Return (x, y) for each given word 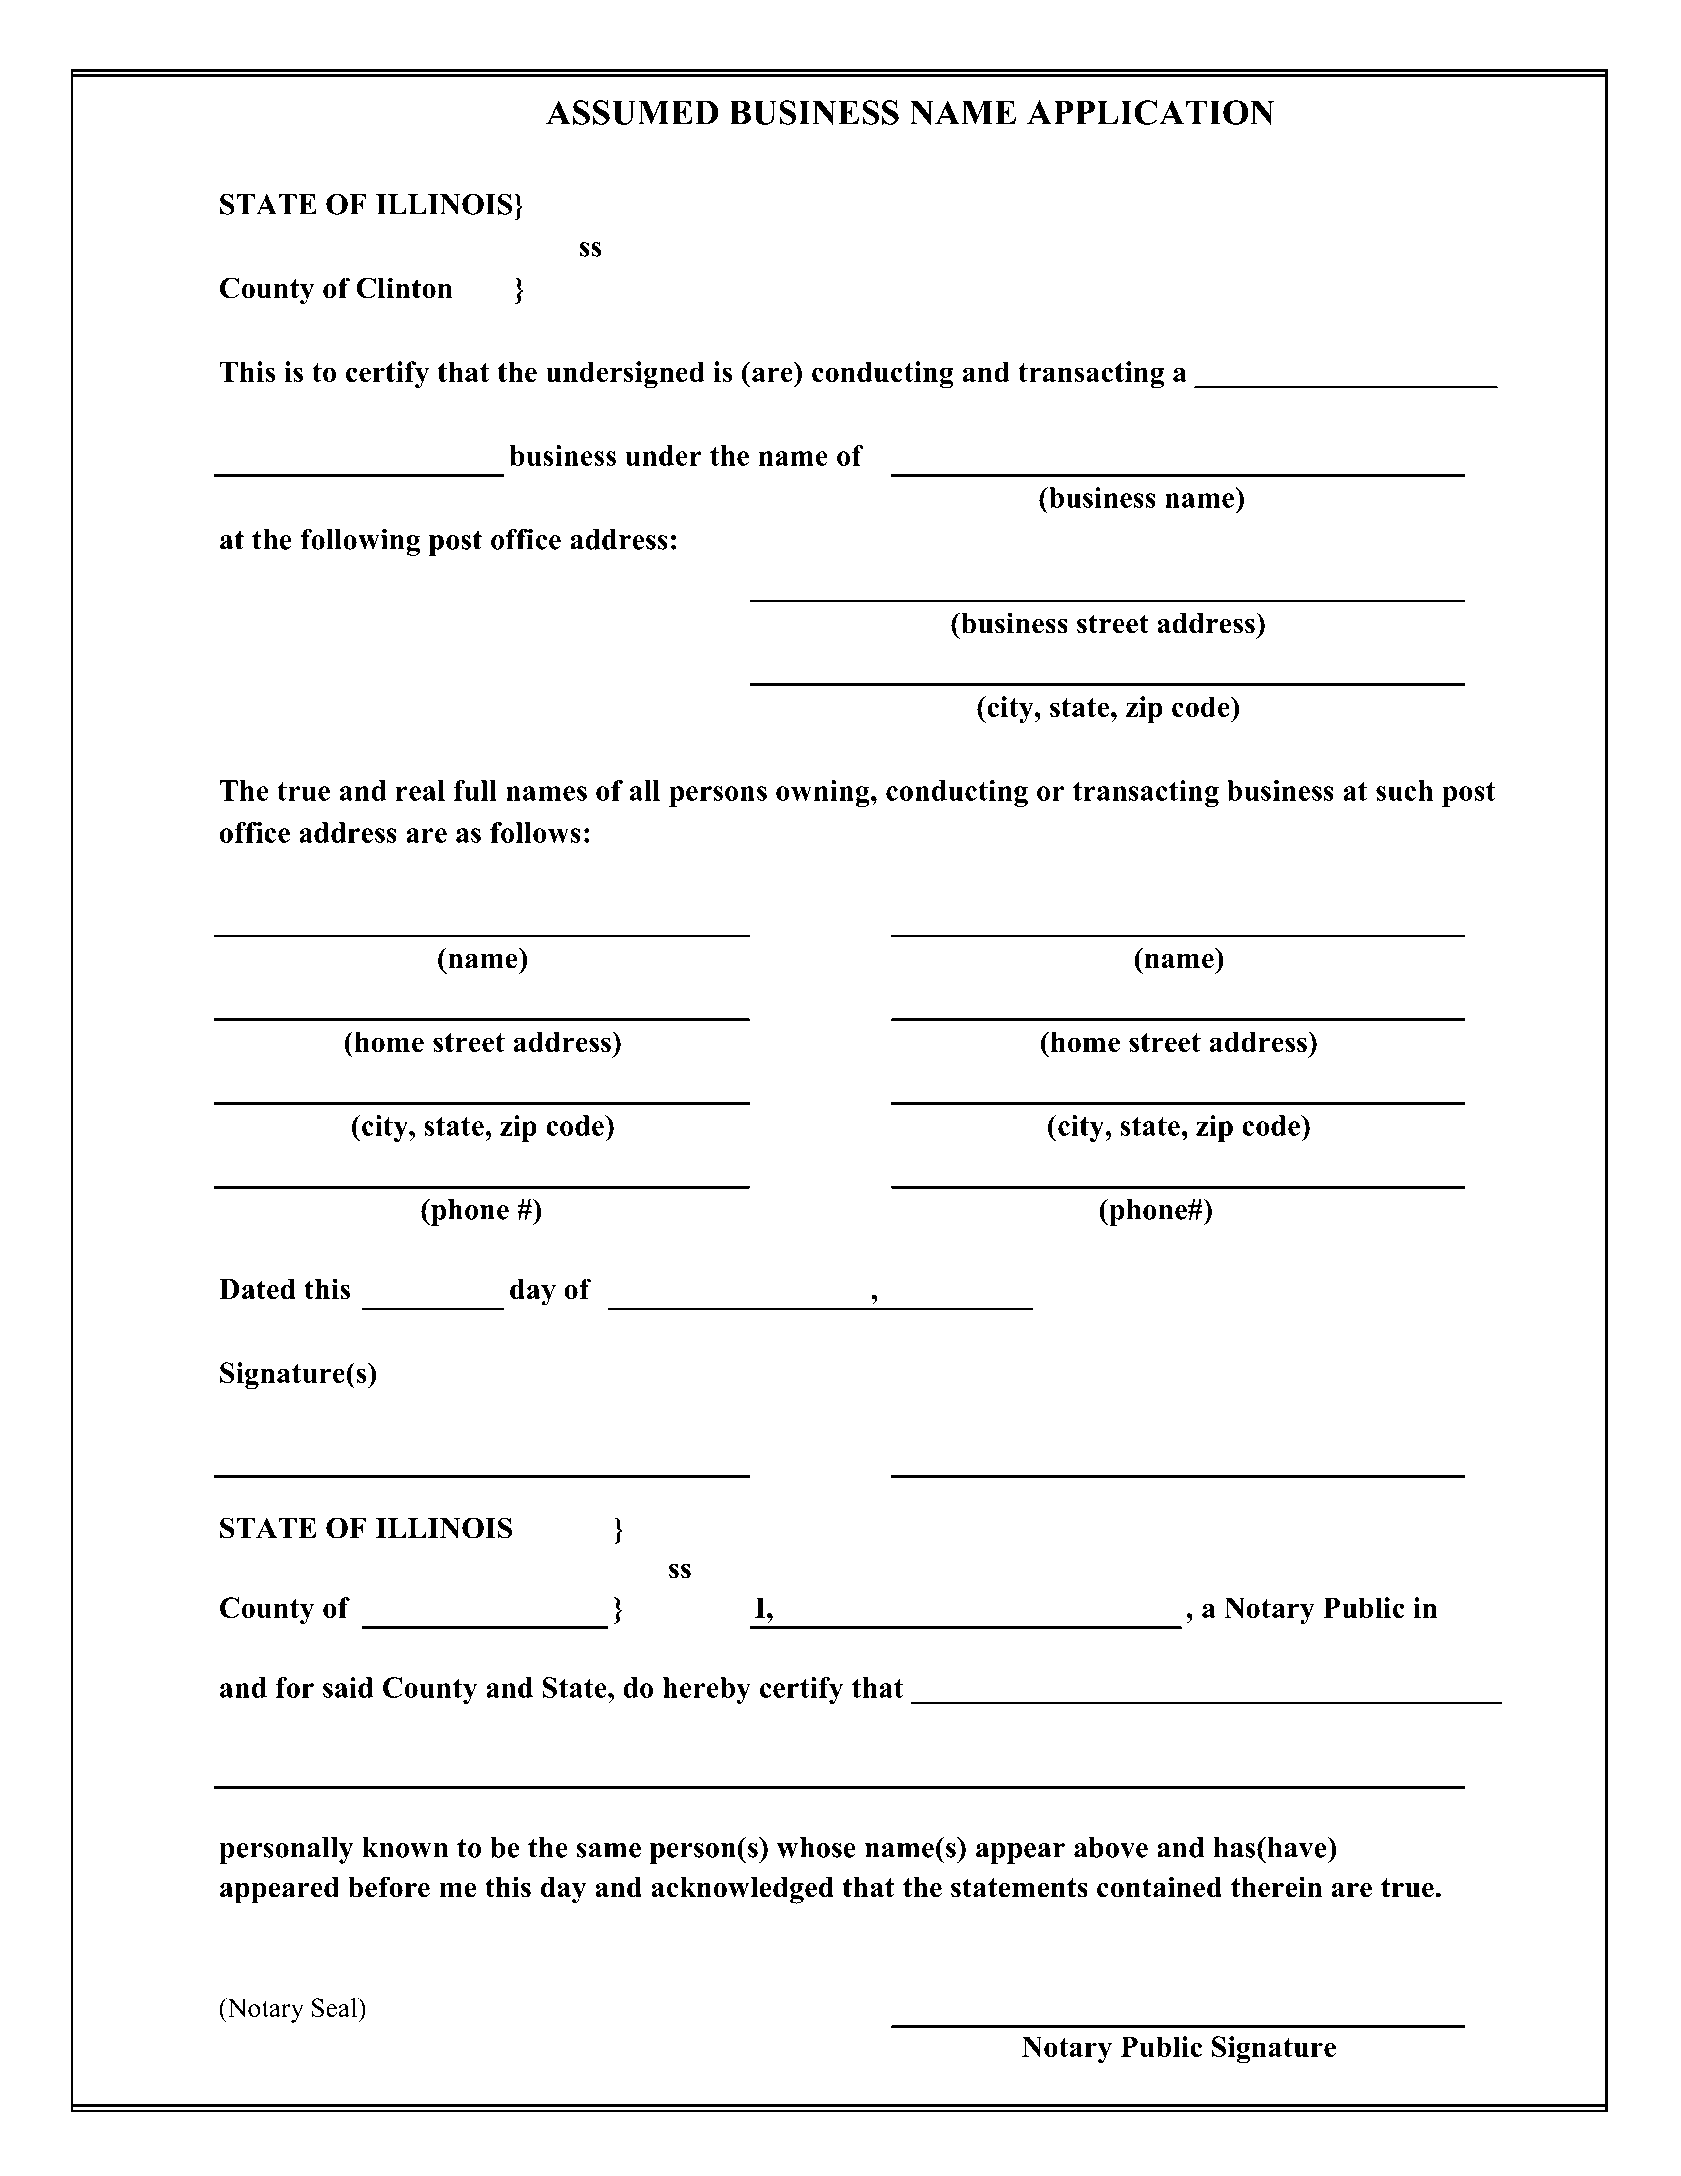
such (1404, 790)
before (389, 1887)
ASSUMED (632, 112)
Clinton (404, 288)
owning (824, 793)
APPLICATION (1150, 112)
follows (535, 832)
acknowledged (742, 1890)
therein (1276, 1887)
